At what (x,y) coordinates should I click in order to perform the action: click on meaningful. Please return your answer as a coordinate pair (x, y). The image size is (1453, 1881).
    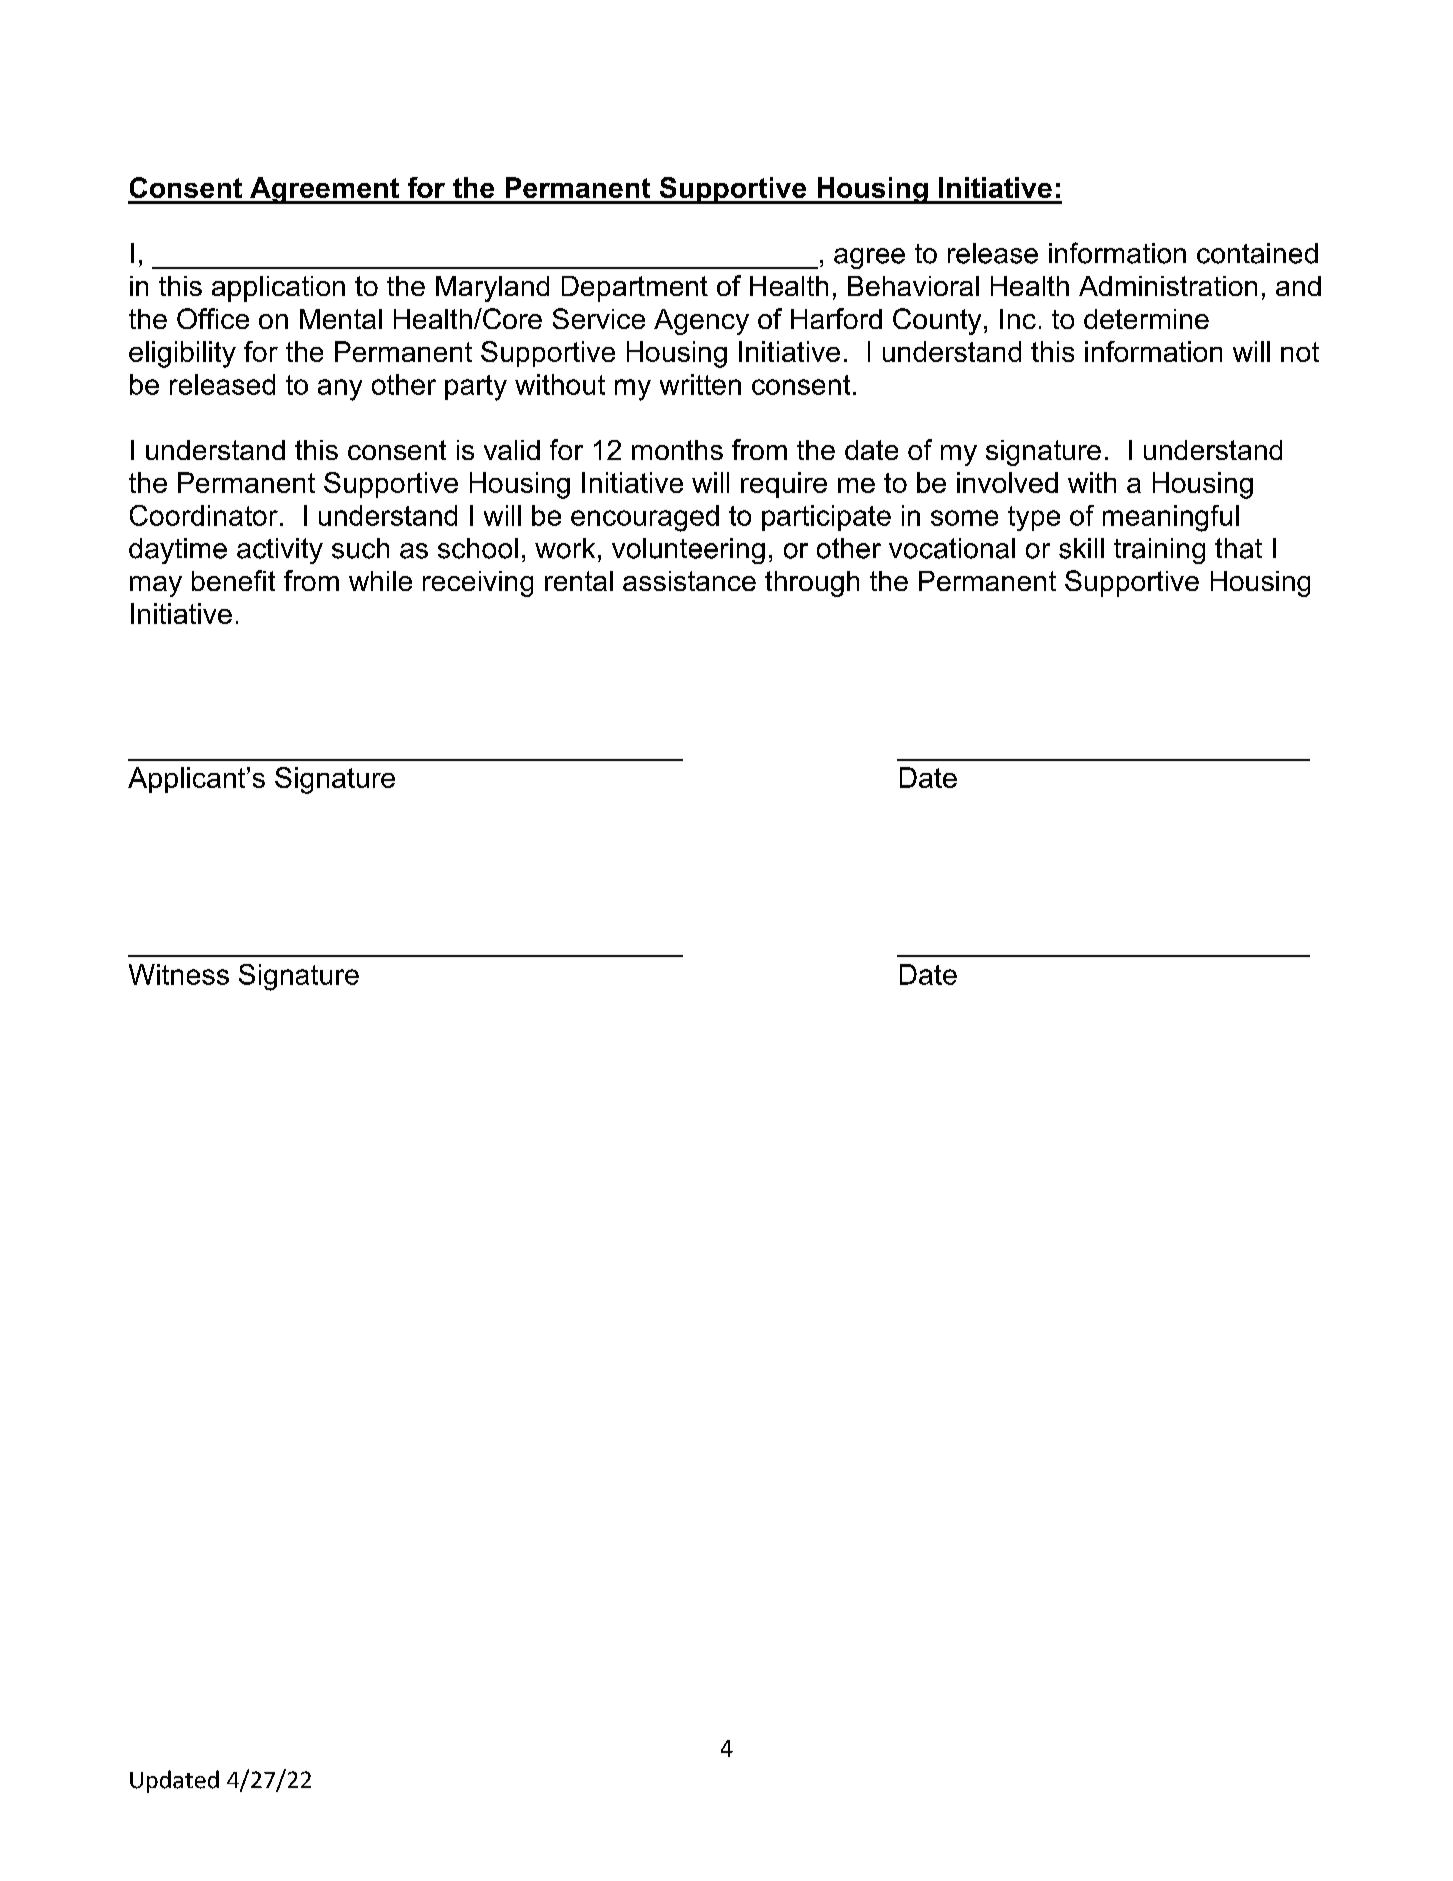
    Looking at the image, I should click on (1171, 518).
